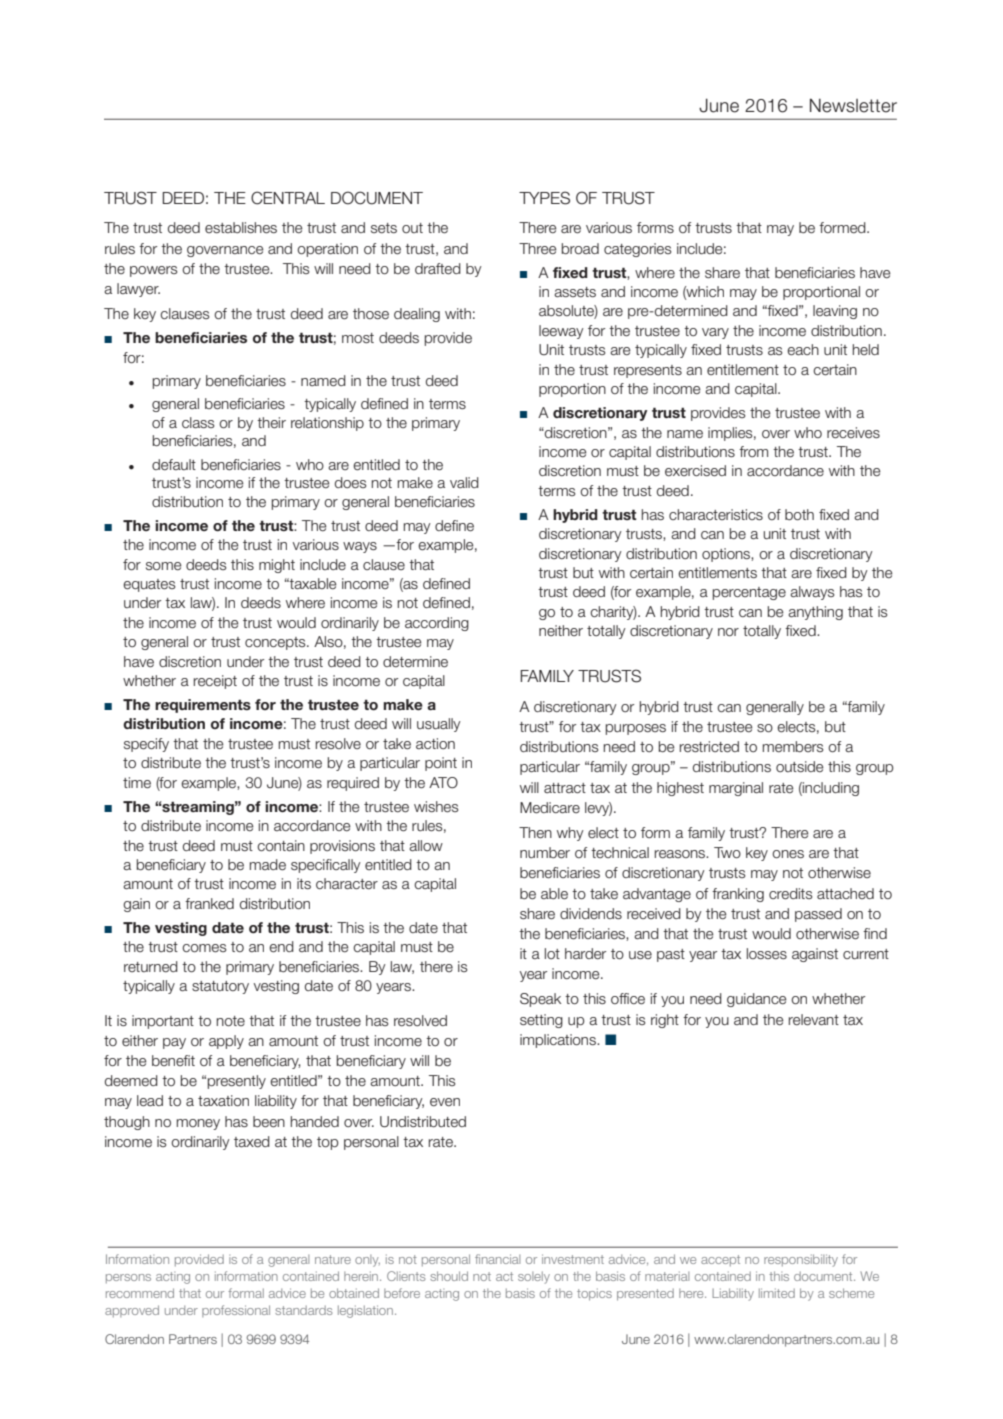 The width and height of the screenshot is (1003, 1419). Describe the element at coordinates (288, 198) in the screenshot. I see `CENTRAL` at that location.
